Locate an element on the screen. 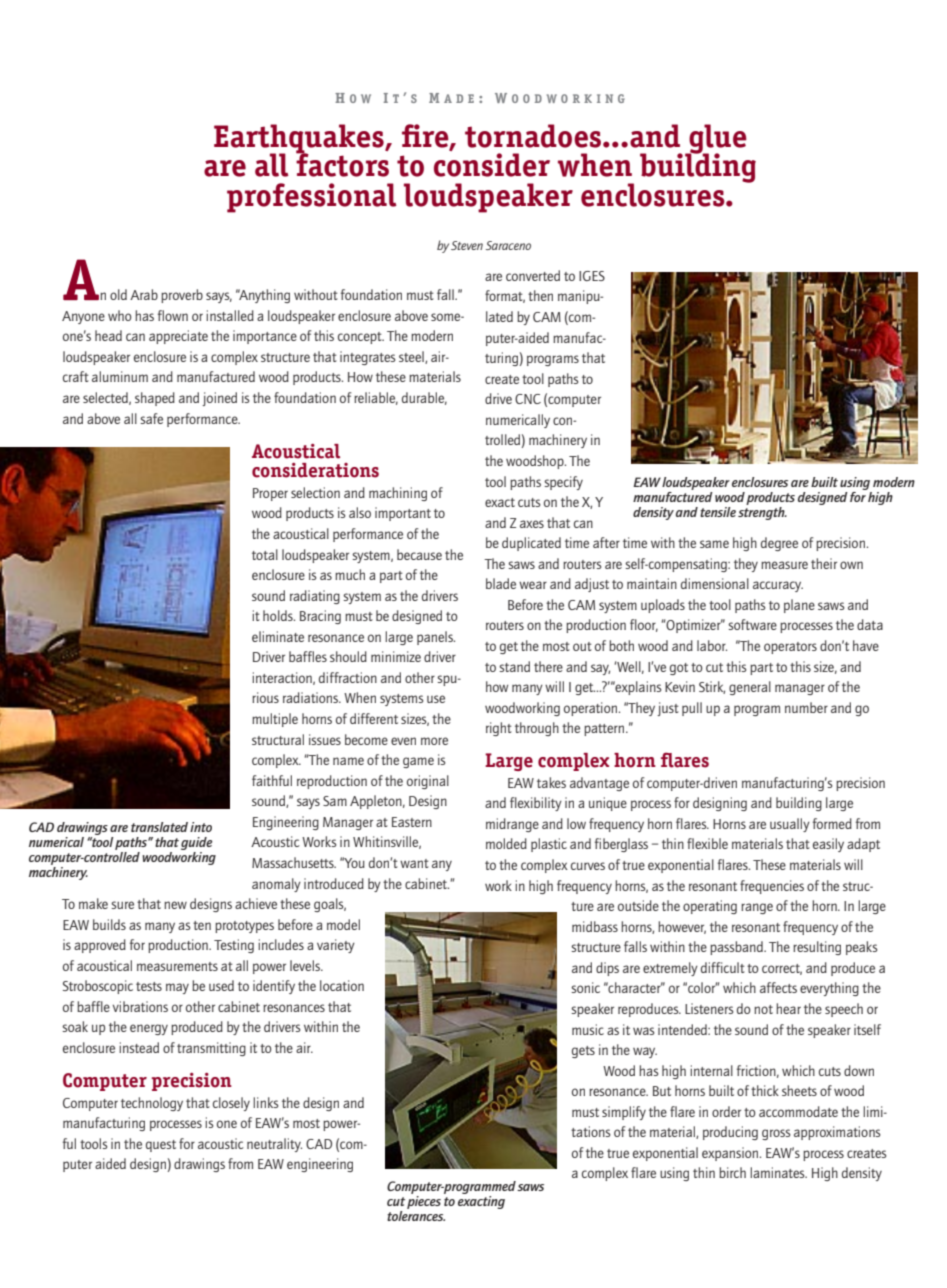 This screenshot has width=947, height=1288. general is located at coordinates (750, 688).
